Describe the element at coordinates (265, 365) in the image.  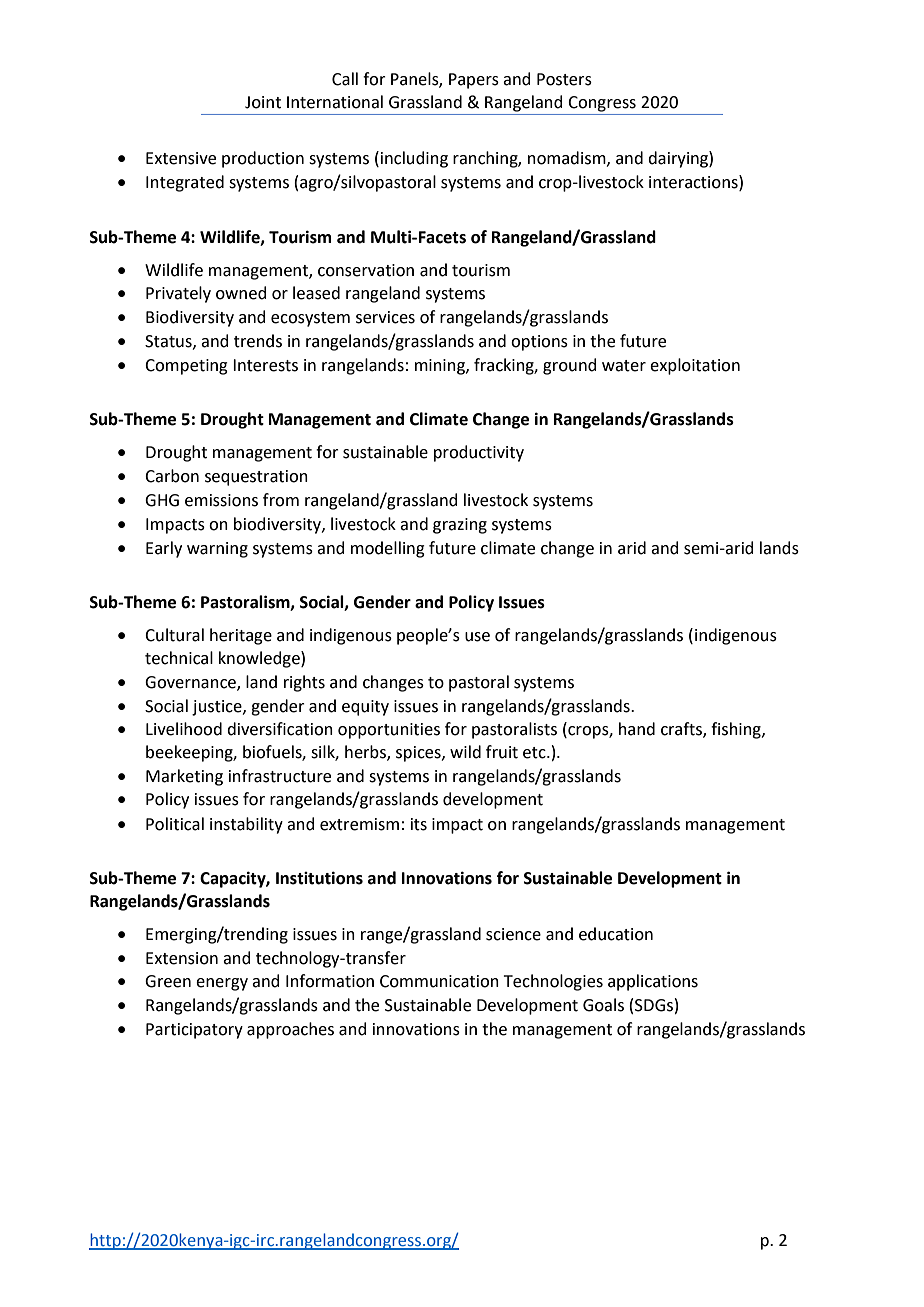
I see `Interests` at that location.
